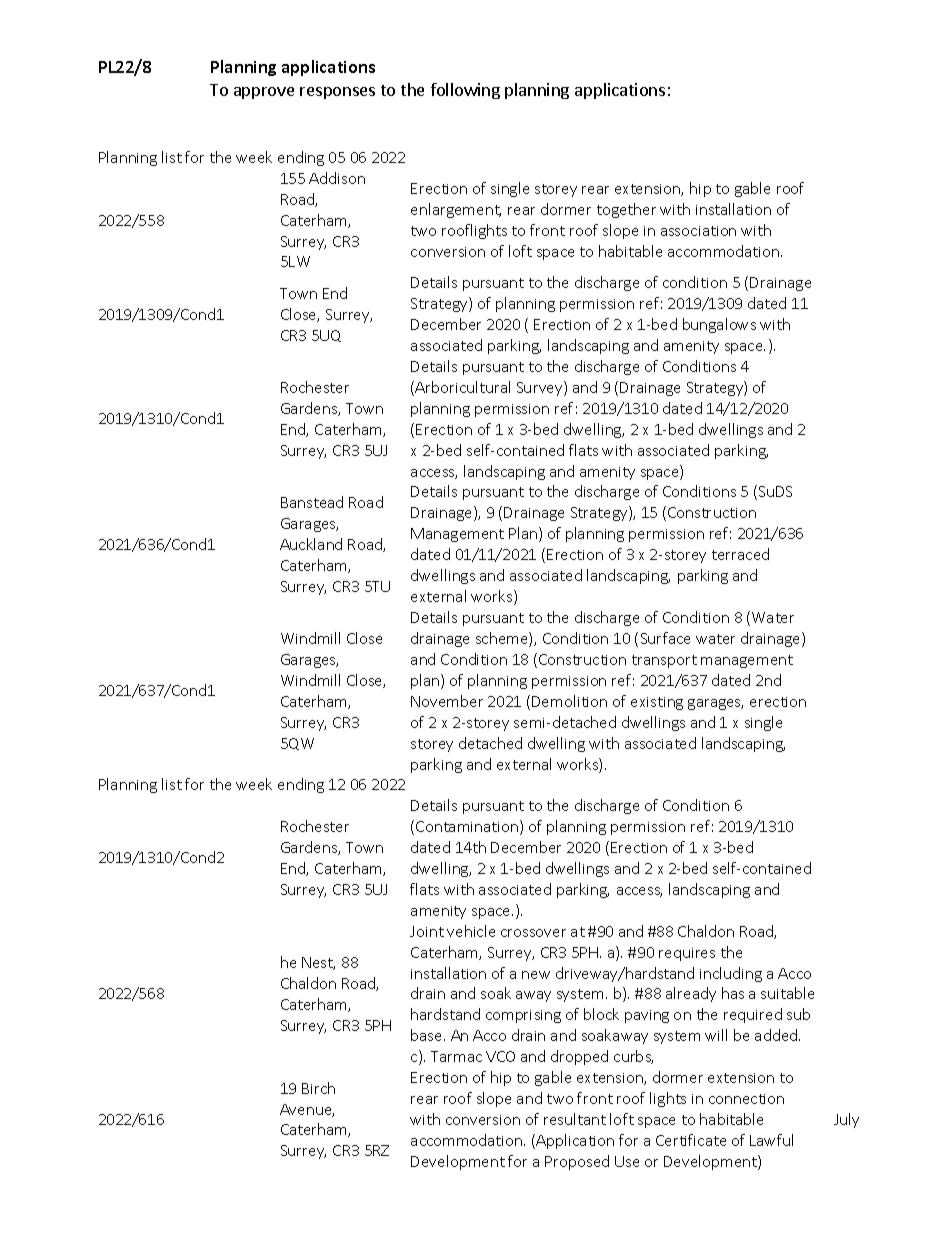 The image size is (952, 1233). What do you see at coordinates (427, 931) in the page?
I see `Joint` at bounding box center [427, 931].
